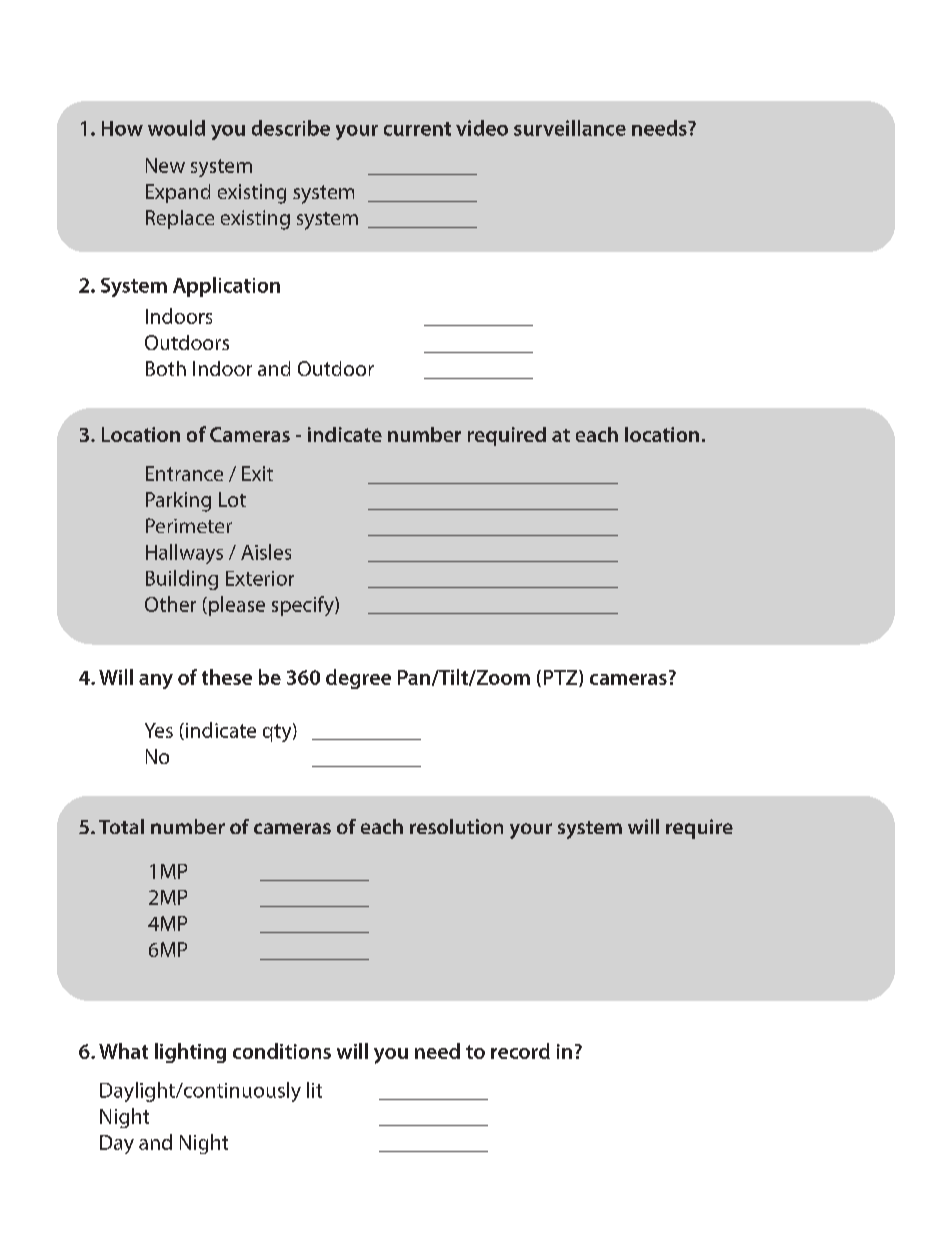 This screenshot has height=1233, width=952. I want to click on record, so click(520, 1051).
